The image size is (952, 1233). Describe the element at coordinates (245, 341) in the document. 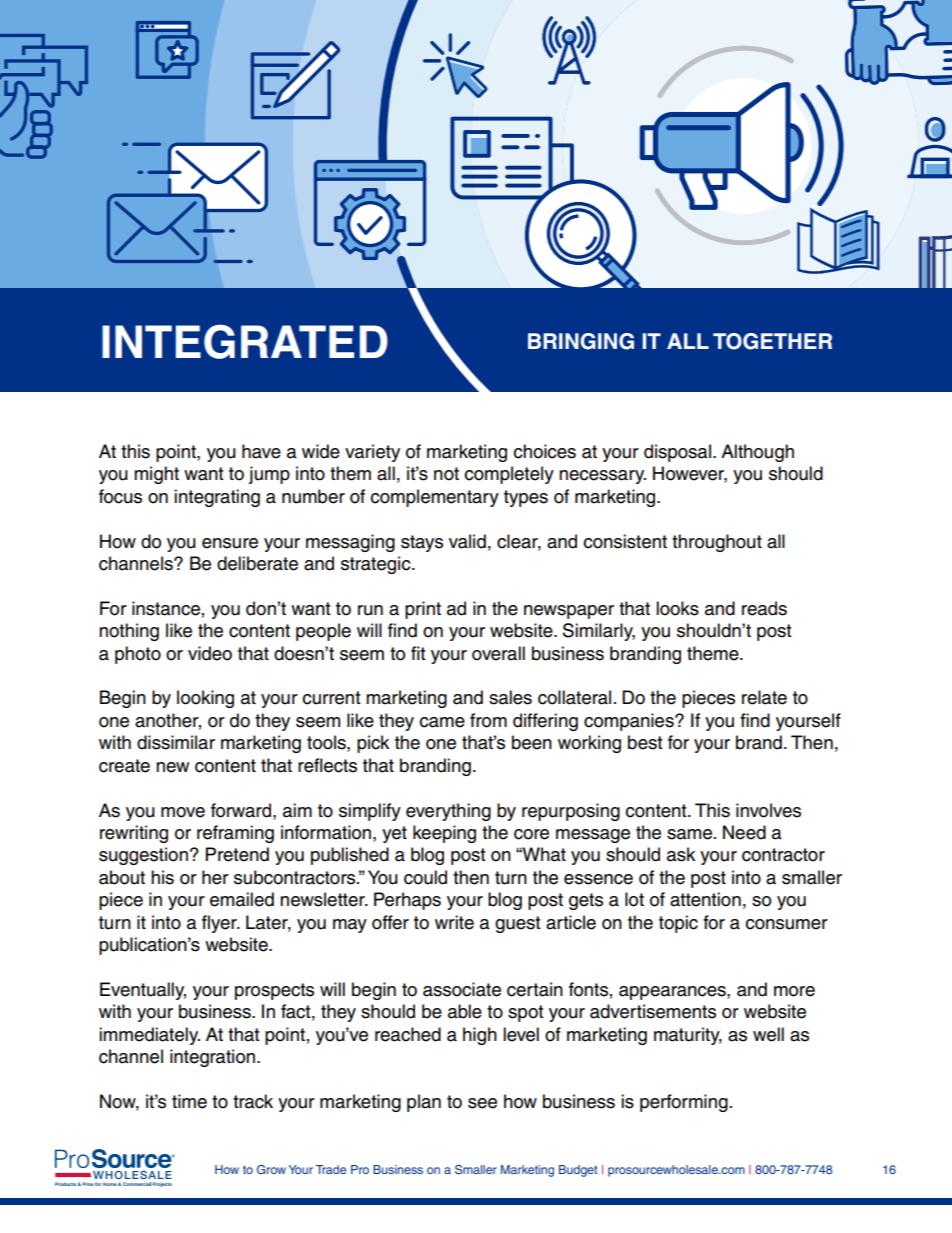

I see `INTEGRATED` at that location.
